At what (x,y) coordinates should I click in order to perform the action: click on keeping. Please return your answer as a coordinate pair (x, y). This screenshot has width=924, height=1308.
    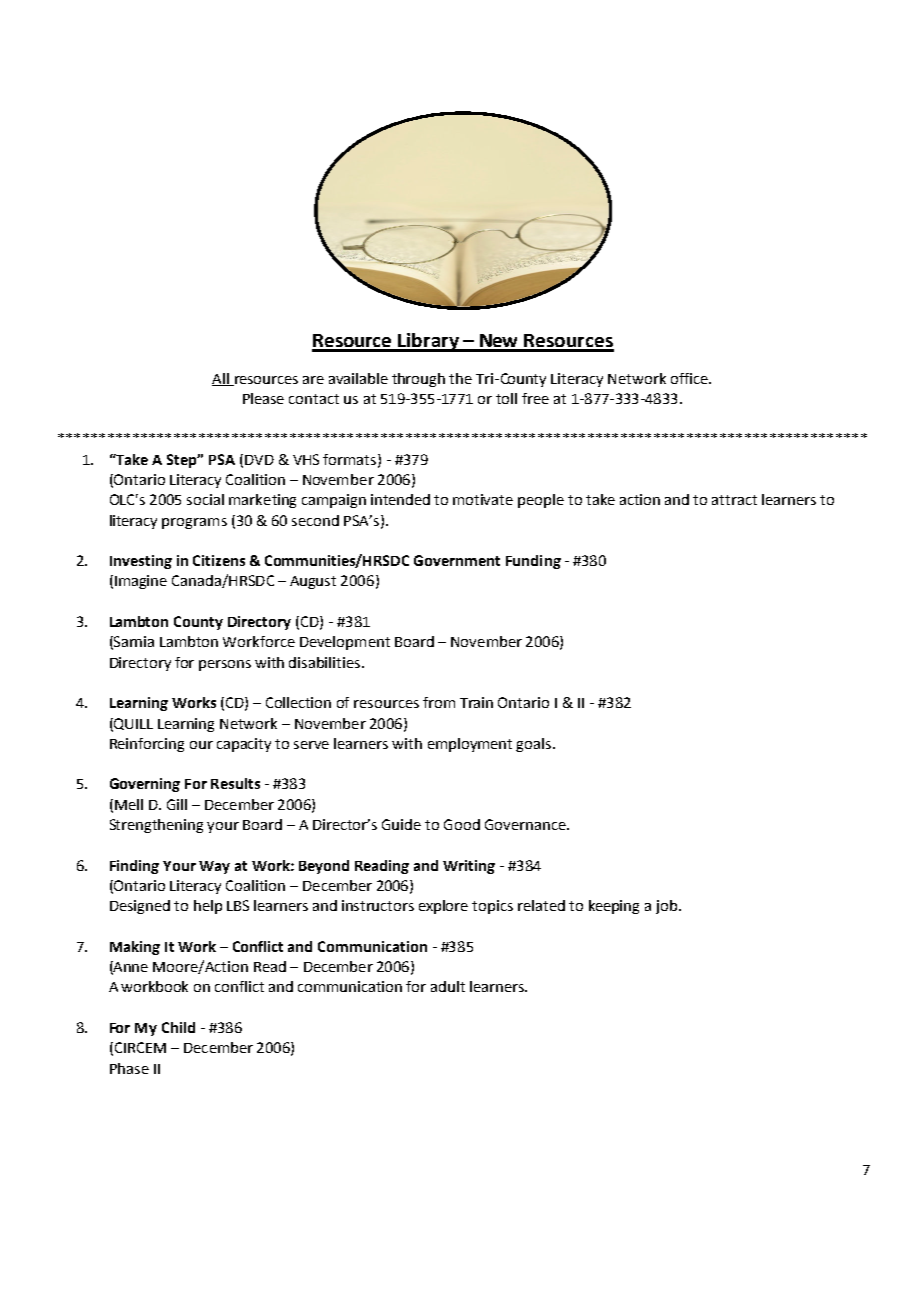
    Looking at the image, I should click on (614, 907).
